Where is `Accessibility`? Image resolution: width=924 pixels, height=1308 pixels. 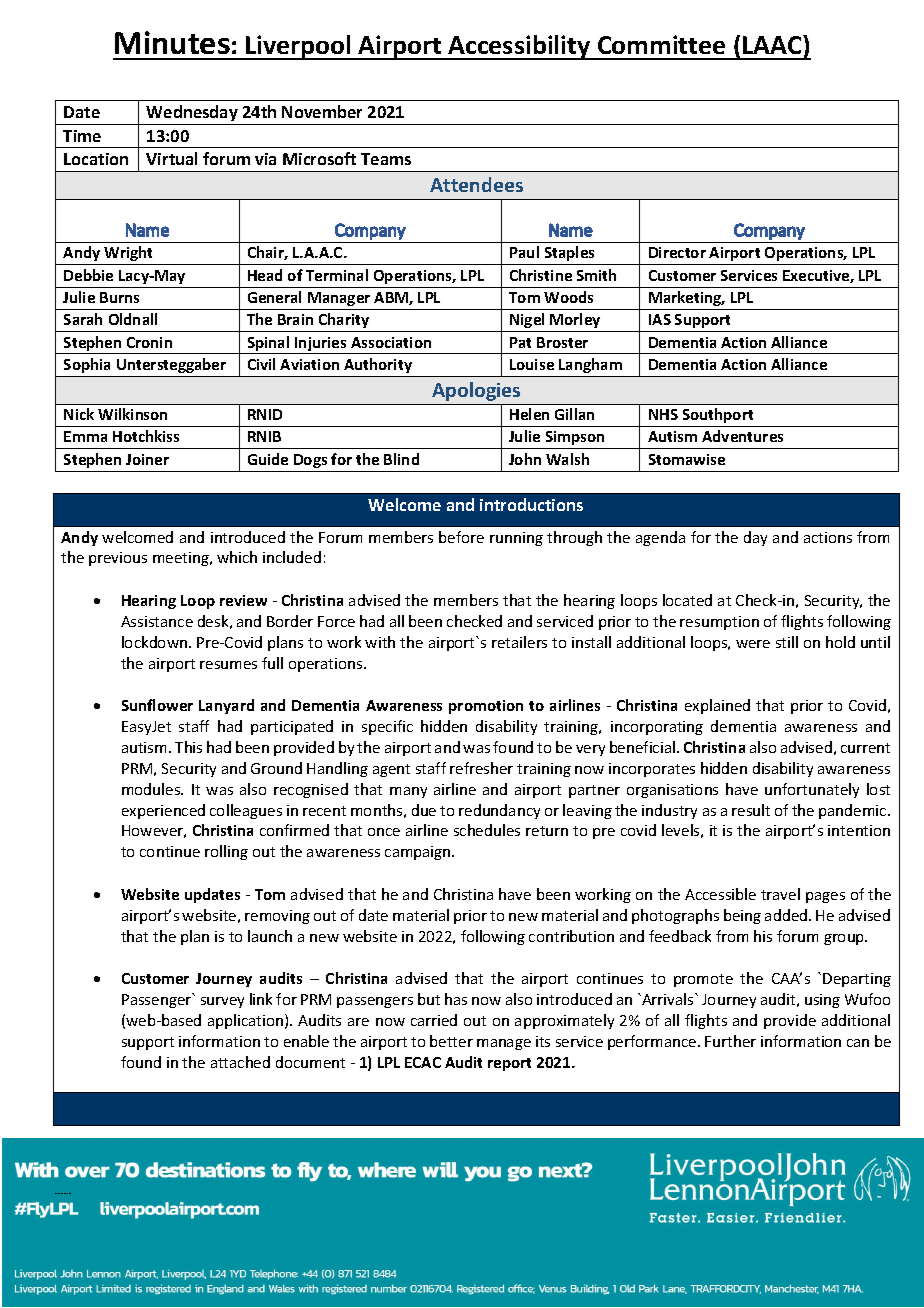
Accessibility is located at coordinates (520, 47).
